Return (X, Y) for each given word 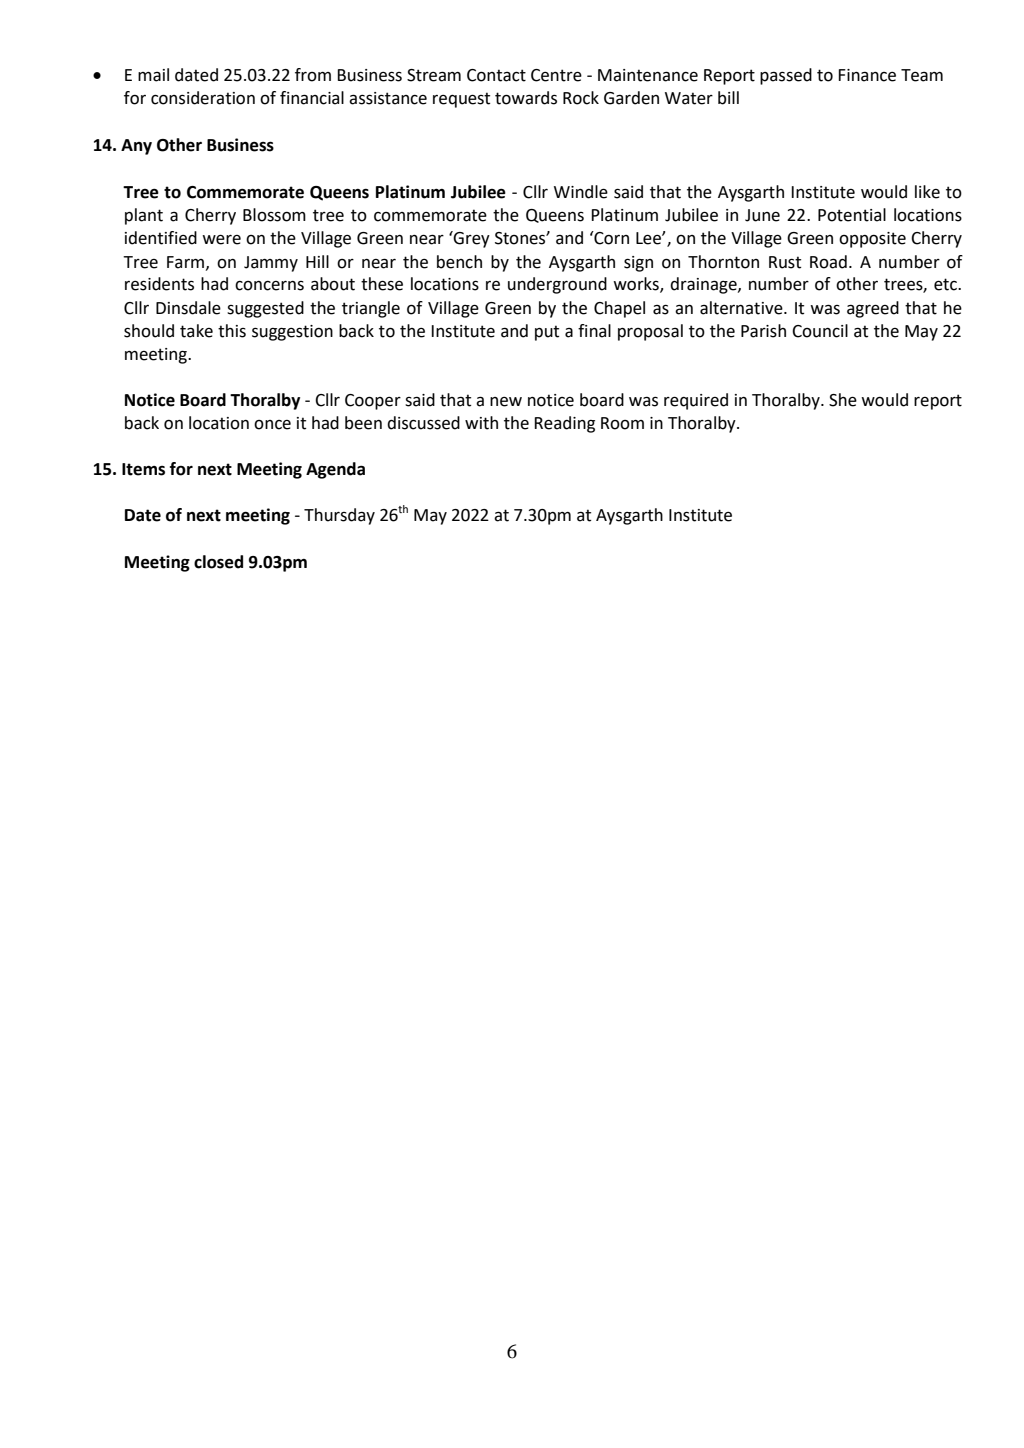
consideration (203, 98)
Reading (564, 424)
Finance (867, 75)
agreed (873, 309)
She (843, 400)
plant (144, 216)
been (363, 423)
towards (526, 98)
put (547, 333)
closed (218, 562)
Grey (471, 239)
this (232, 331)
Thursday (339, 516)
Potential (852, 215)
